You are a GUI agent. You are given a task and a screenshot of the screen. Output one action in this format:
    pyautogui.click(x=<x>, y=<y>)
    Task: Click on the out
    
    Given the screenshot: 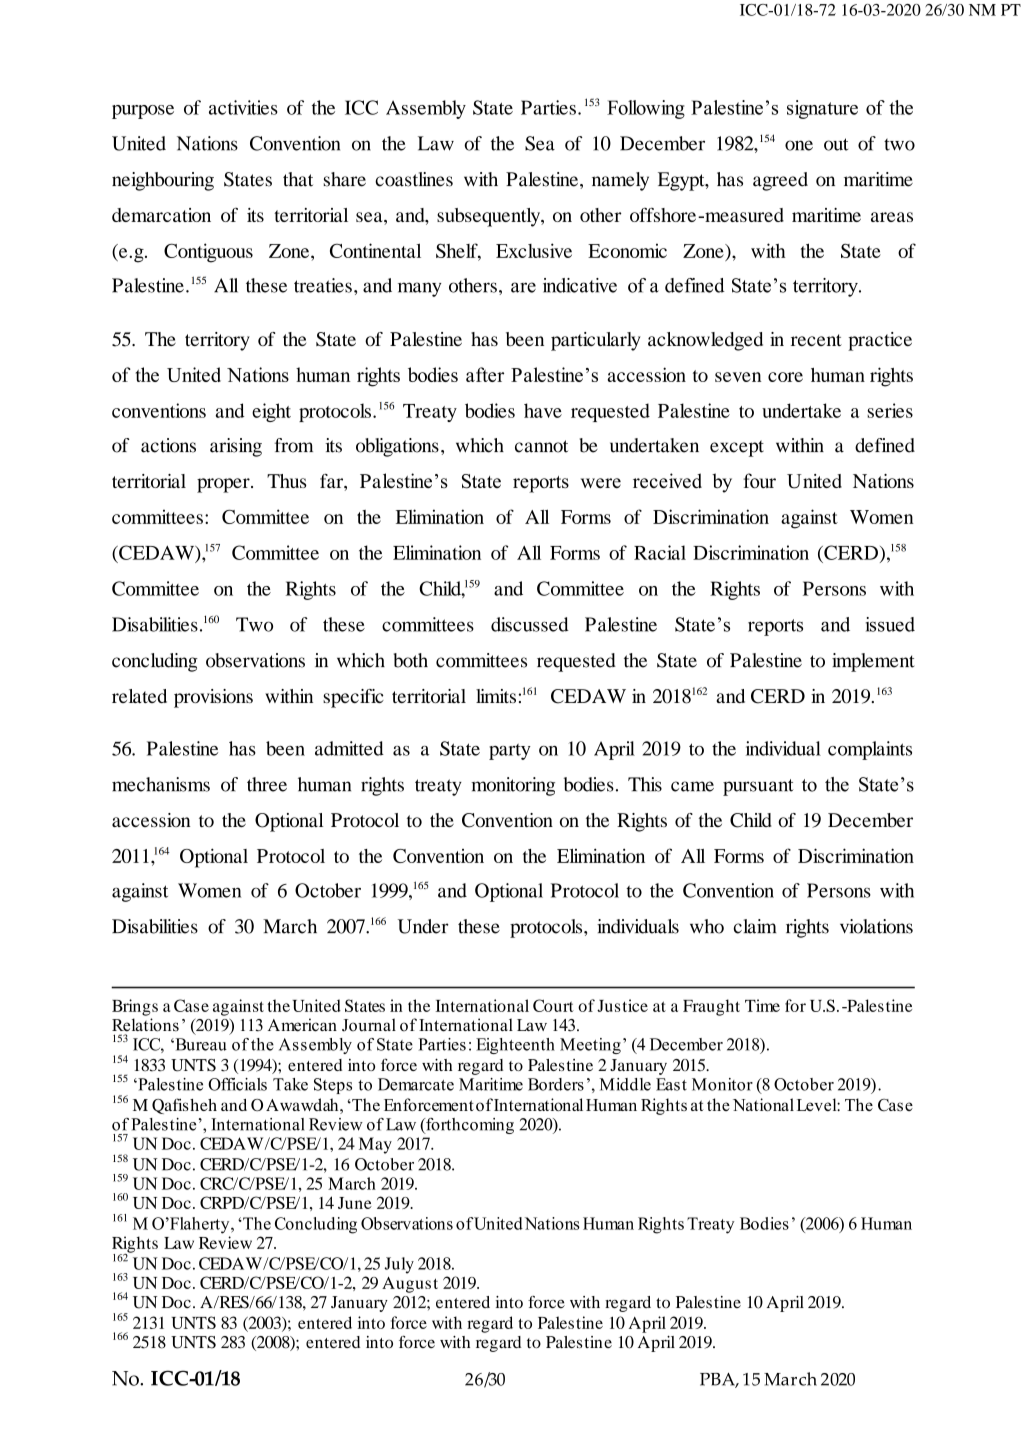 What is the action you would take?
    pyautogui.click(x=836, y=144)
